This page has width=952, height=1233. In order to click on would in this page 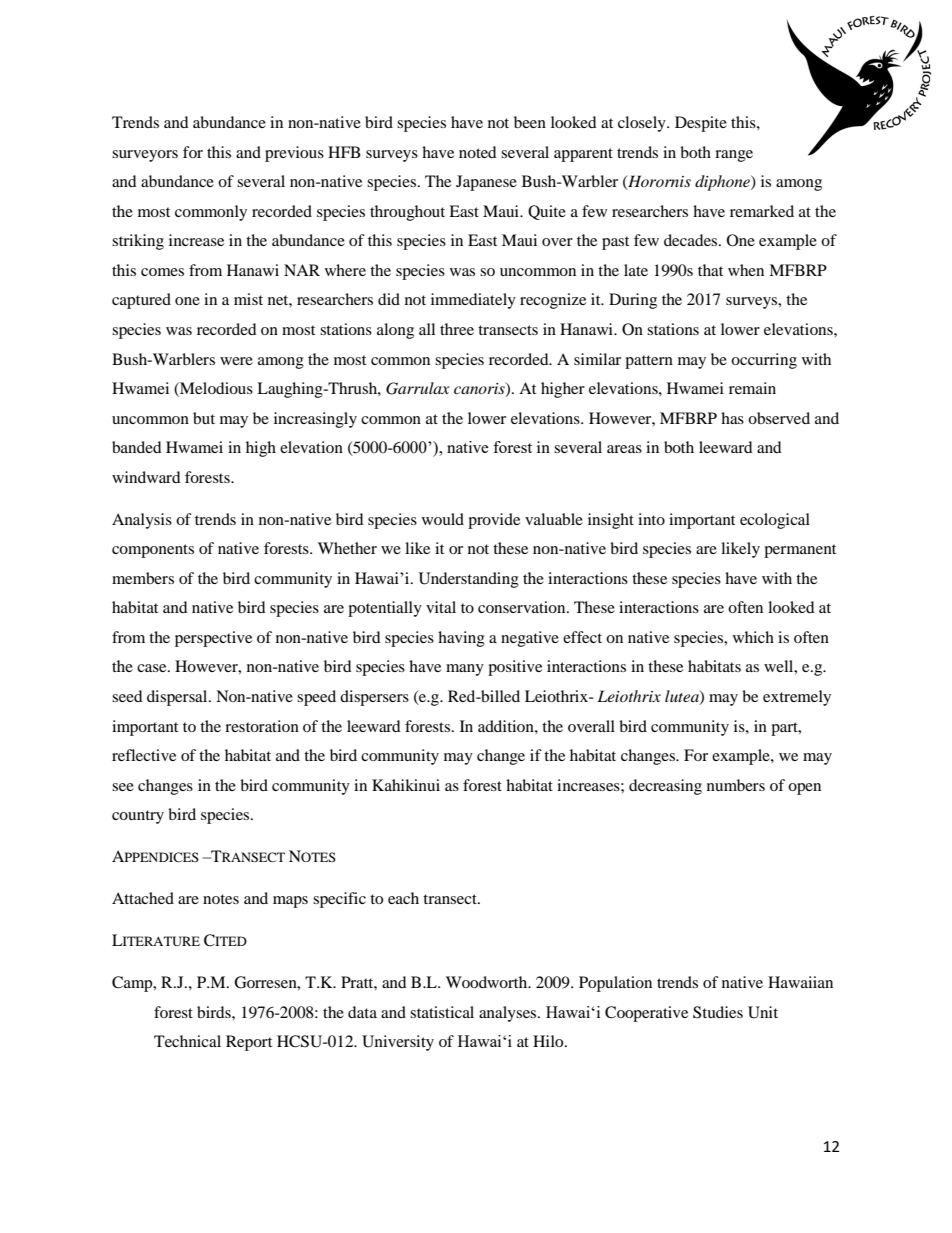, I will do `click(443, 519)`.
